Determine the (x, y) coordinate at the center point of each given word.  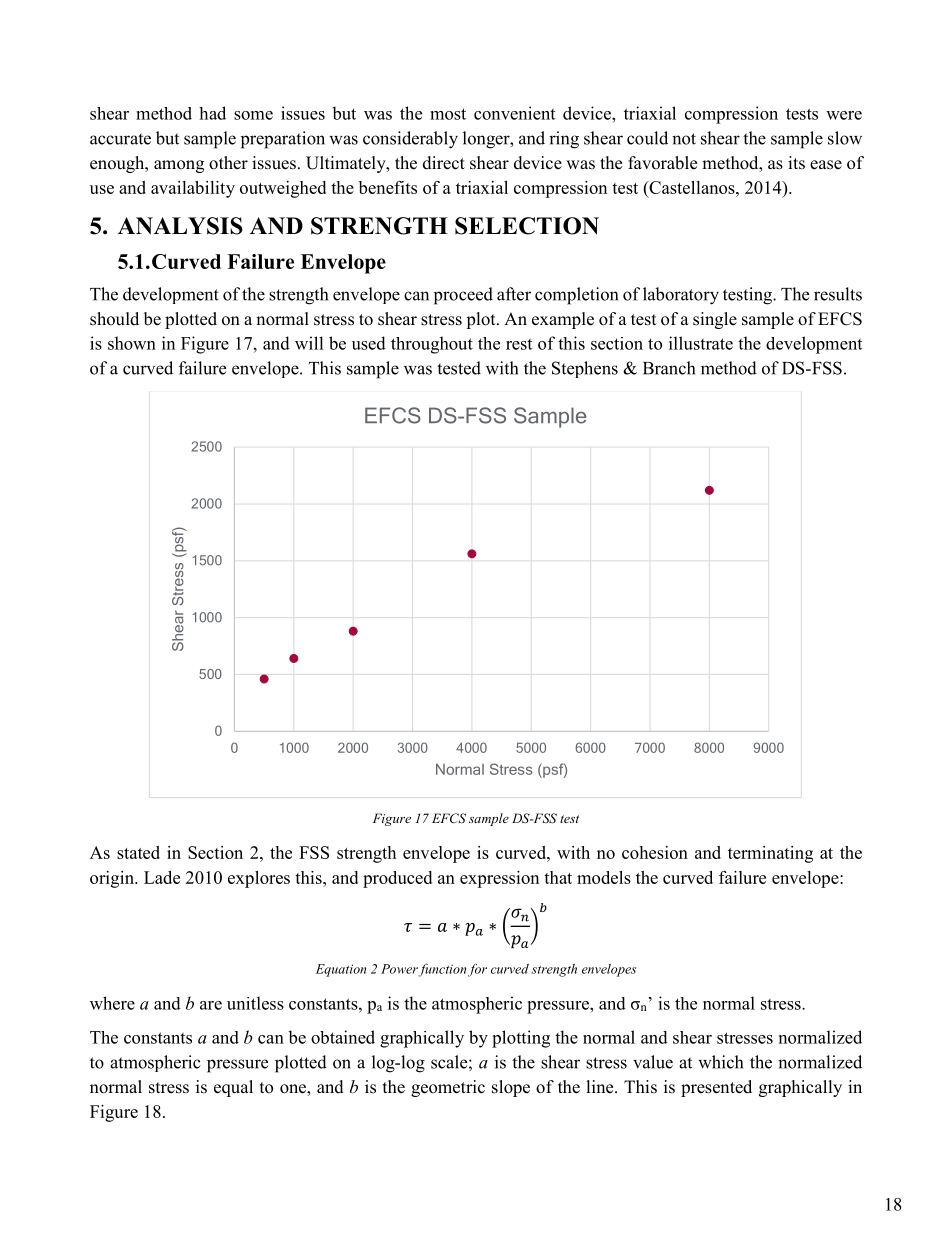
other (228, 163)
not (684, 139)
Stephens (585, 369)
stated (138, 852)
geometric (448, 1088)
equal (233, 1088)
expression (499, 879)
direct (444, 163)
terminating (770, 854)
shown (132, 343)
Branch (669, 368)
